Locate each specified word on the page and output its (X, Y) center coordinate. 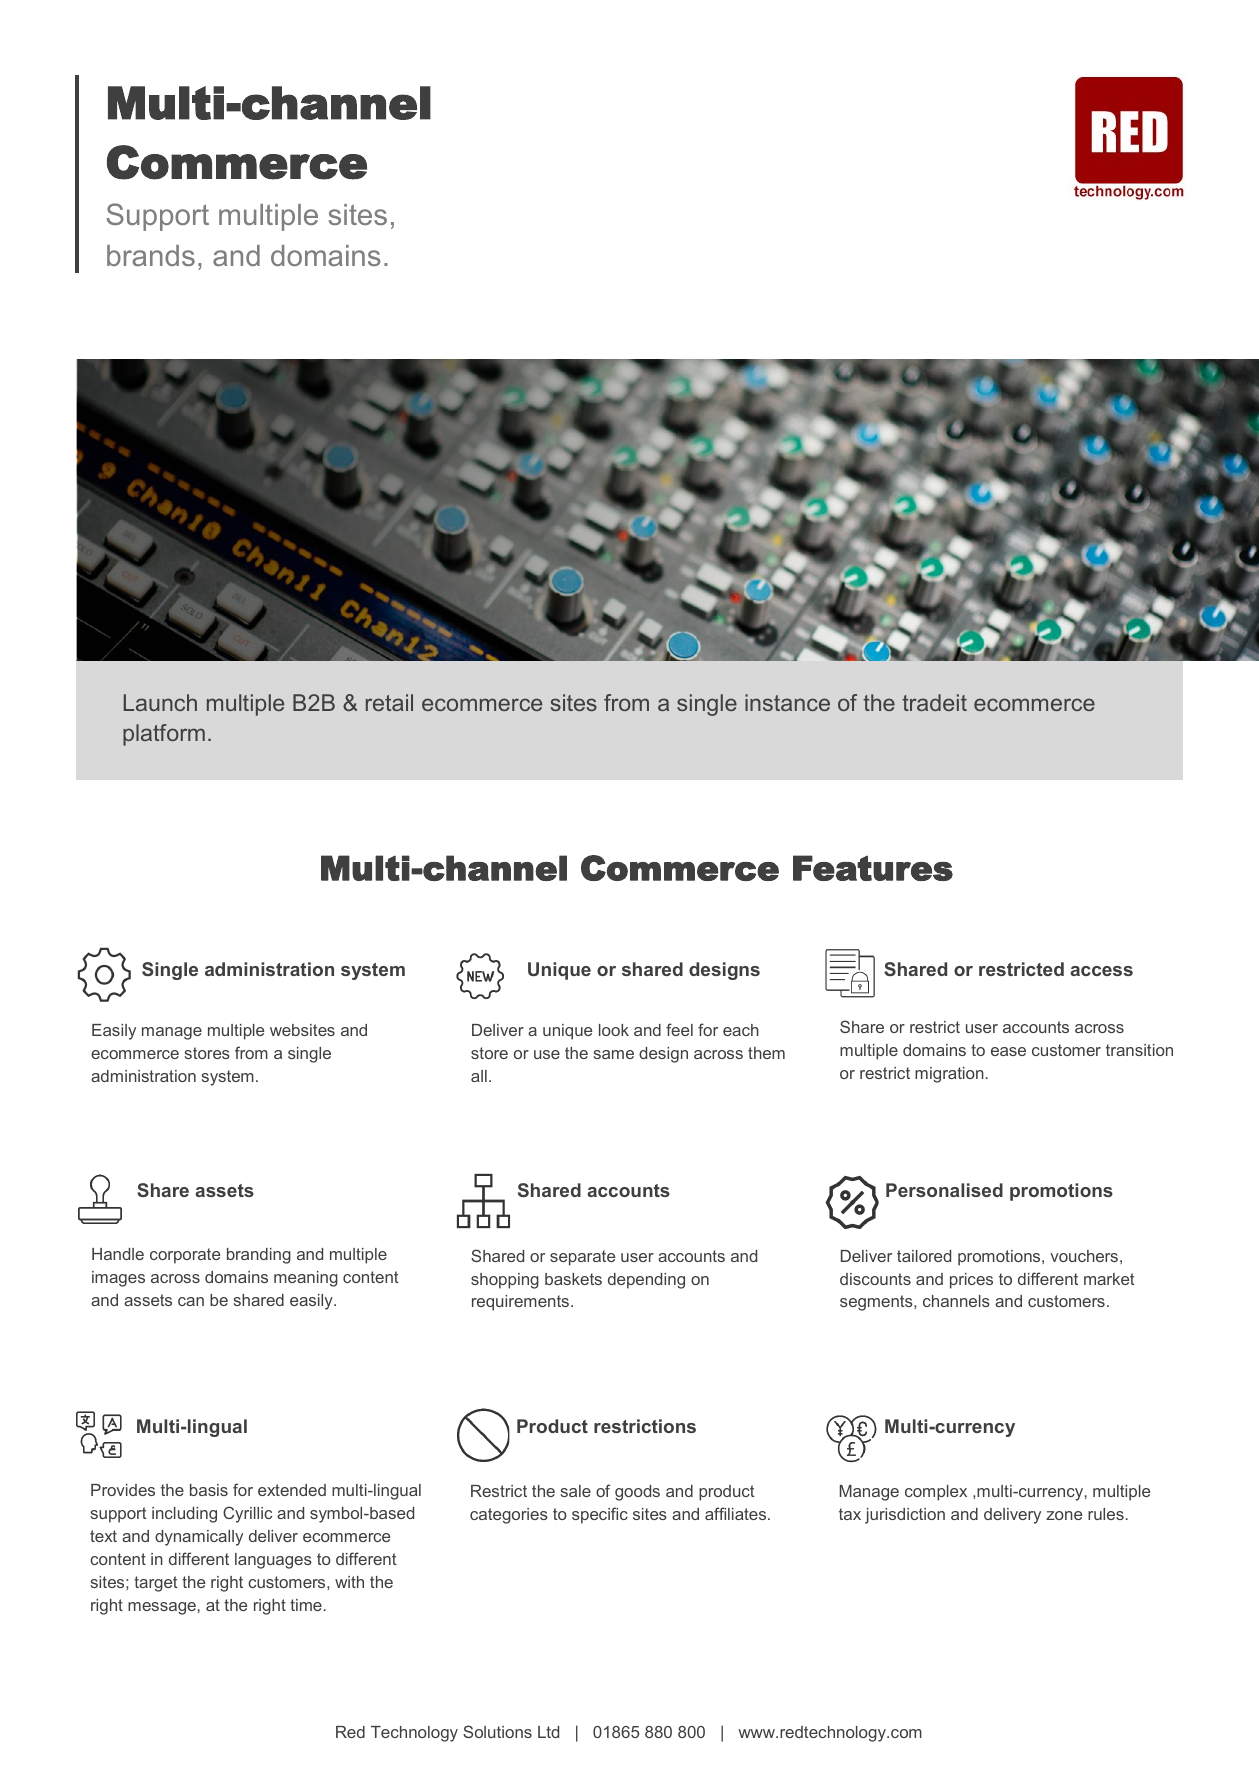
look (614, 1030)
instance (787, 702)
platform (164, 735)
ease (1008, 1051)
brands (151, 255)
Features (873, 868)
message (162, 1608)
